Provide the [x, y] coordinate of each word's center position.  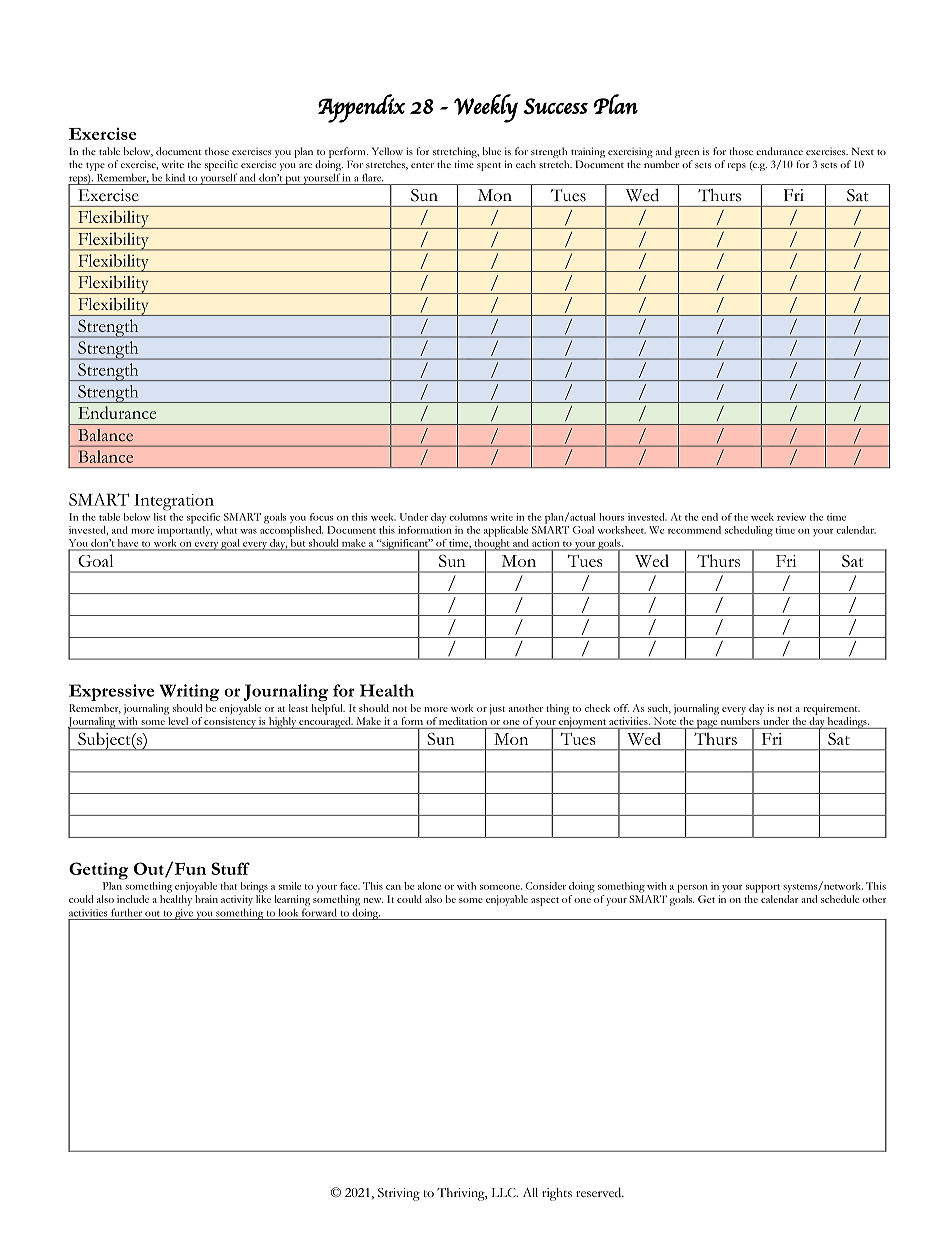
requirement [831, 709]
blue [492, 151]
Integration [174, 502]
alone [429, 886]
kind [175, 177]
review [791, 517]
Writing [189, 692]
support [763, 888]
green [687, 154]
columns [468, 517]
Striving [399, 1194]
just [497, 709]
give [184, 914]
